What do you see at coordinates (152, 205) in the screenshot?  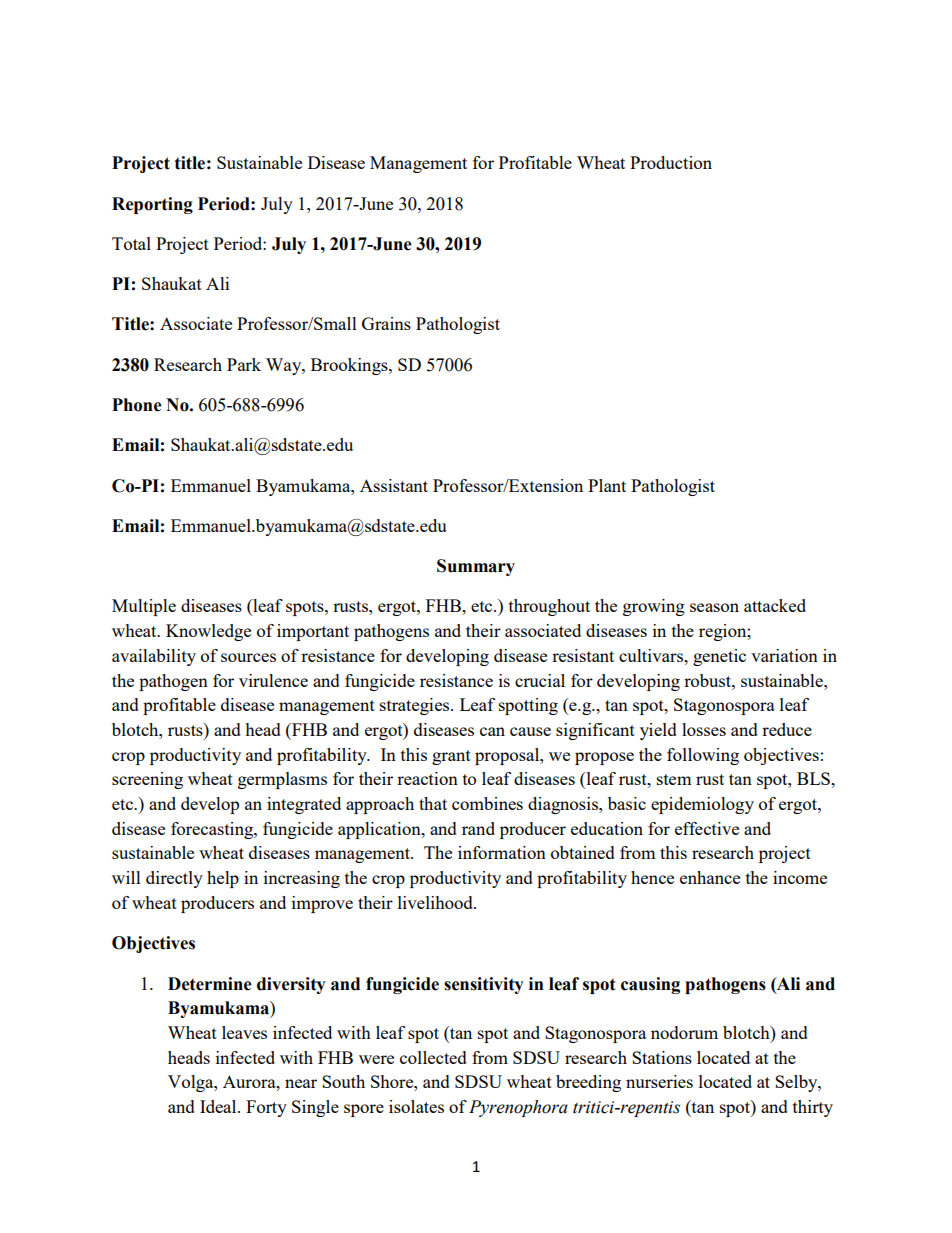 I see `Reporting` at bounding box center [152, 205].
